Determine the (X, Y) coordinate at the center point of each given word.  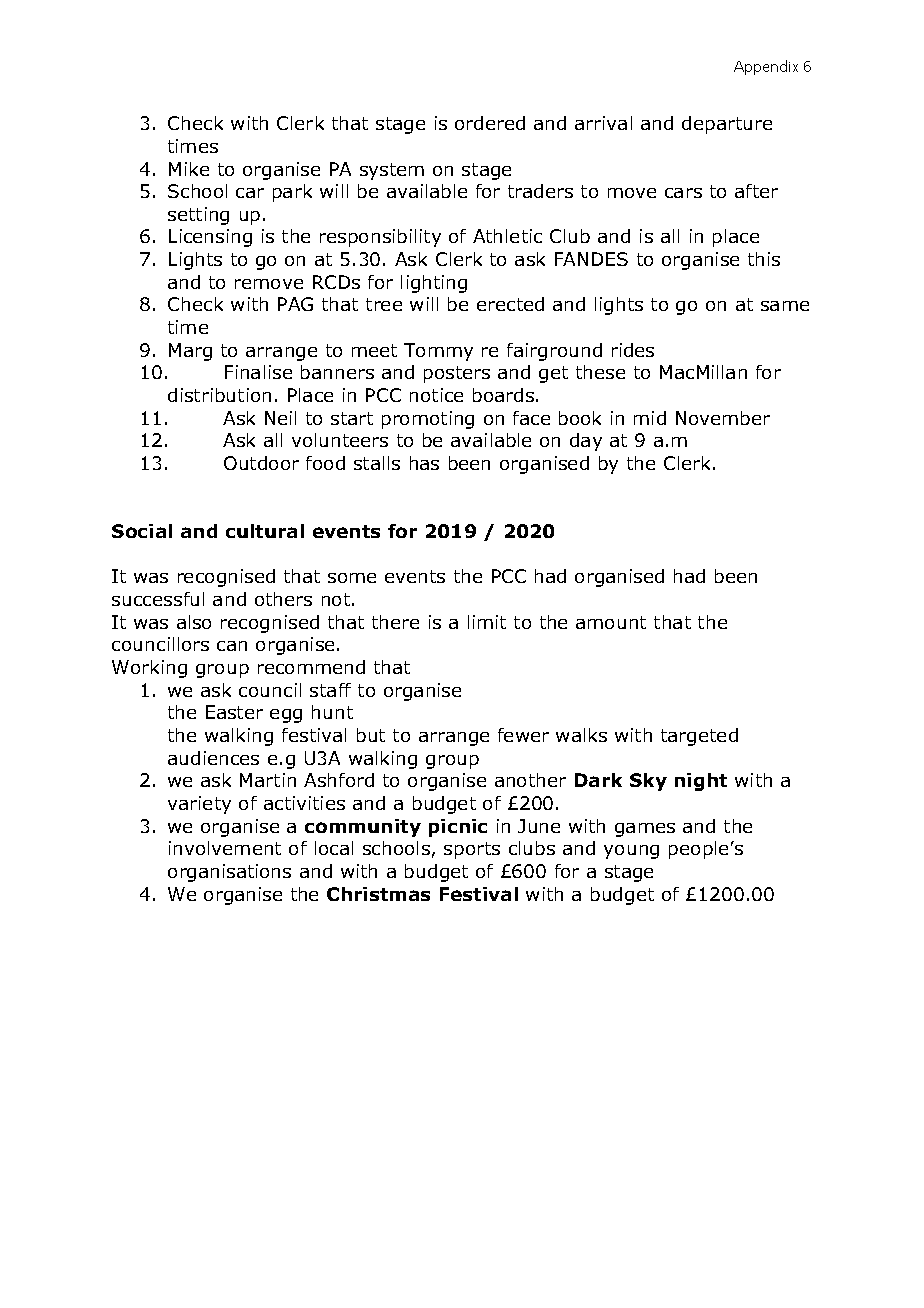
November (723, 418)
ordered (490, 123)
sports (472, 850)
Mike (189, 169)
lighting (434, 284)
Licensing (210, 238)
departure (727, 125)
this (764, 259)
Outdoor (261, 463)
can (232, 646)
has (424, 463)
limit (487, 622)
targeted (699, 737)
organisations (229, 873)
